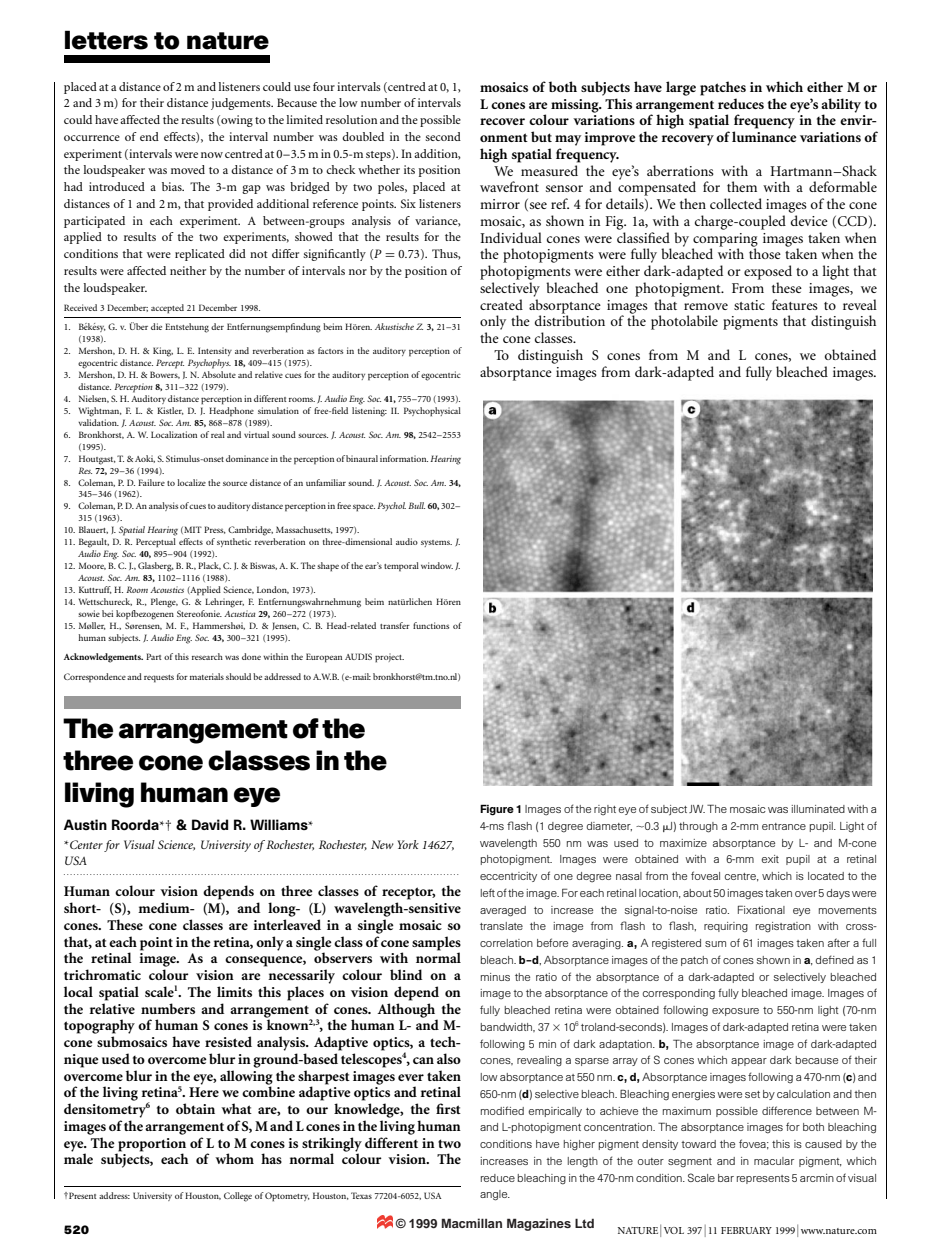  What do you see at coordinates (431, 625) in the document?
I see `functions` at bounding box center [431, 625].
